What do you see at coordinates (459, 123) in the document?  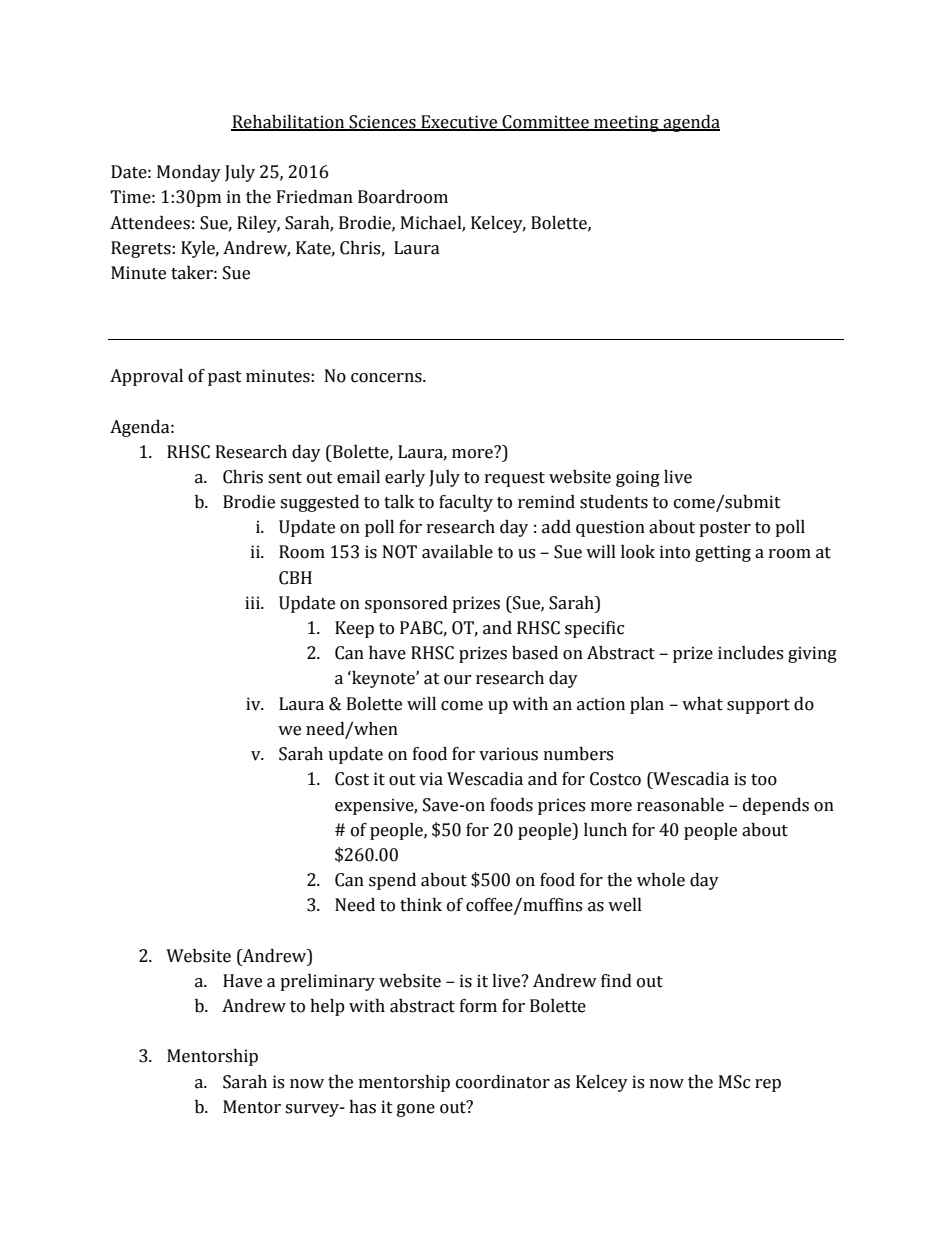 I see `Executive` at bounding box center [459, 123].
